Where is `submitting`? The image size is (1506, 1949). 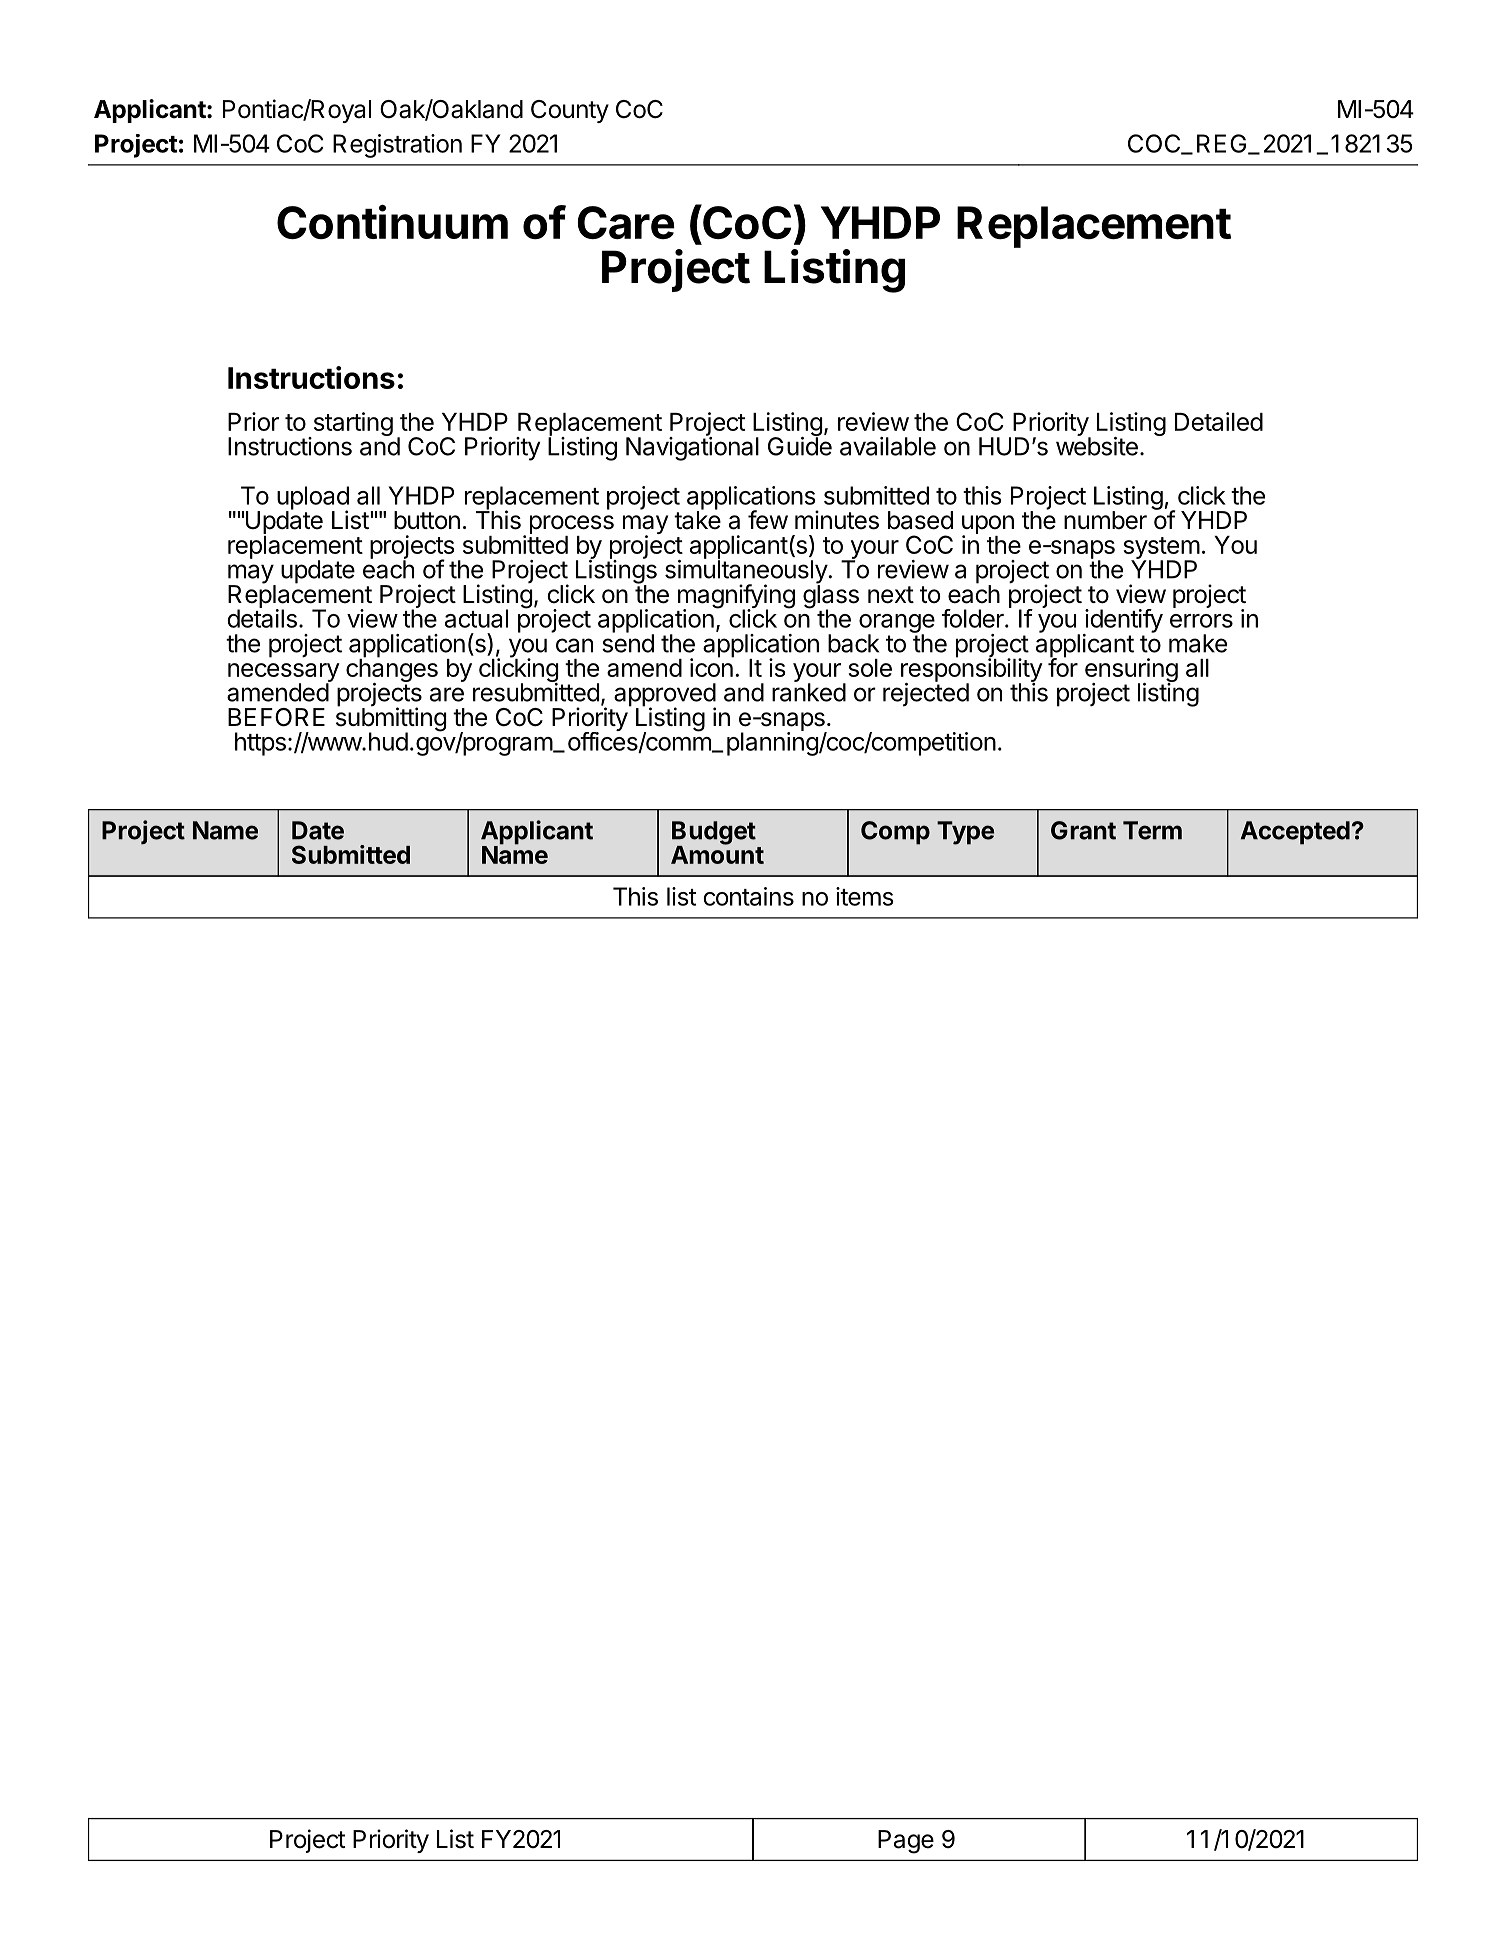 submitting is located at coordinates (391, 720).
